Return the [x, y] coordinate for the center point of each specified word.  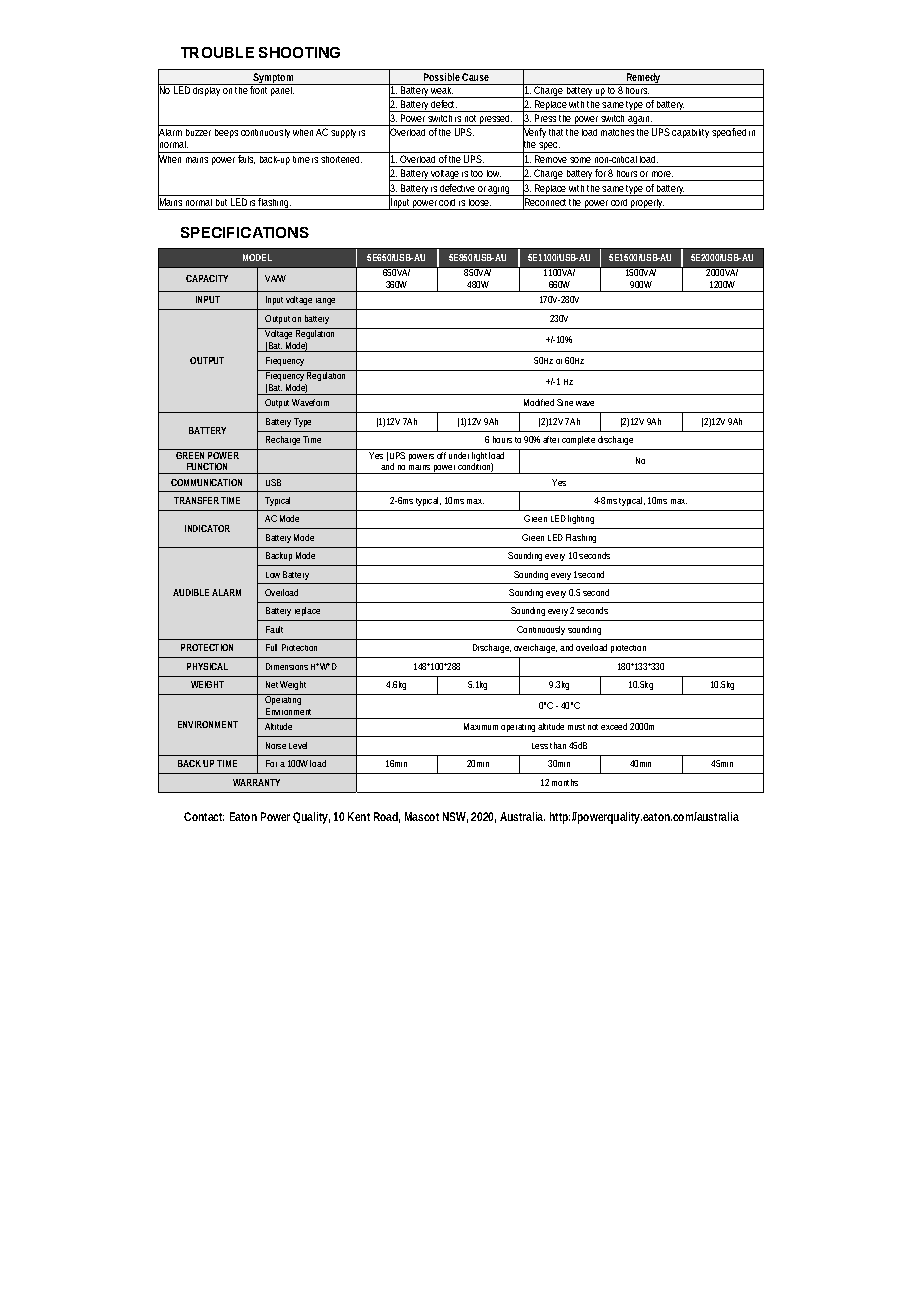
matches [617, 132]
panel [282, 91]
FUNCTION [207, 466]
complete [578, 440]
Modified [539, 402]
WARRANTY [256, 782]
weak [443, 92]
